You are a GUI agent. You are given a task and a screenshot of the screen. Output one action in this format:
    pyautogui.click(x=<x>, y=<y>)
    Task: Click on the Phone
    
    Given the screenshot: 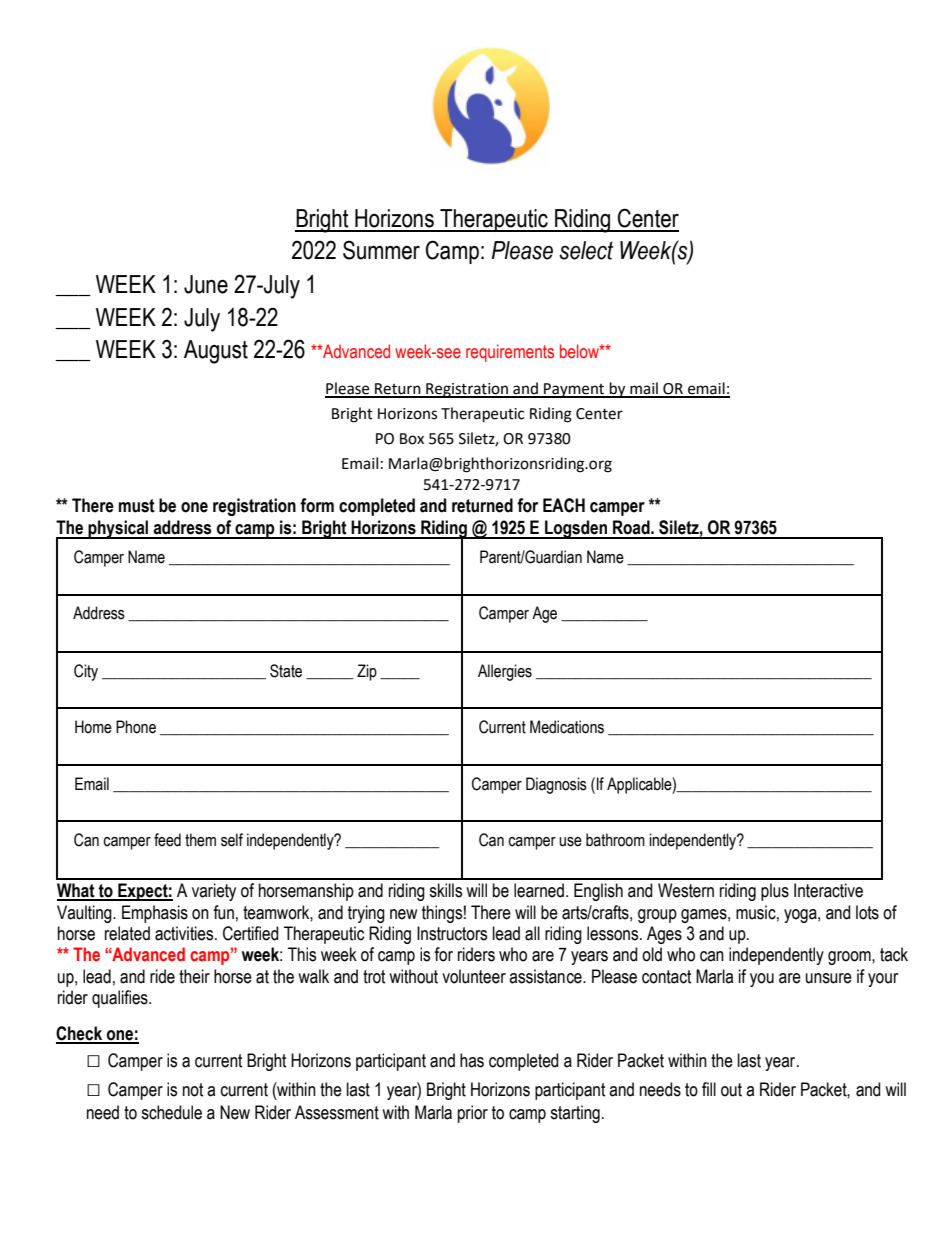 What is the action you would take?
    pyautogui.click(x=136, y=727)
